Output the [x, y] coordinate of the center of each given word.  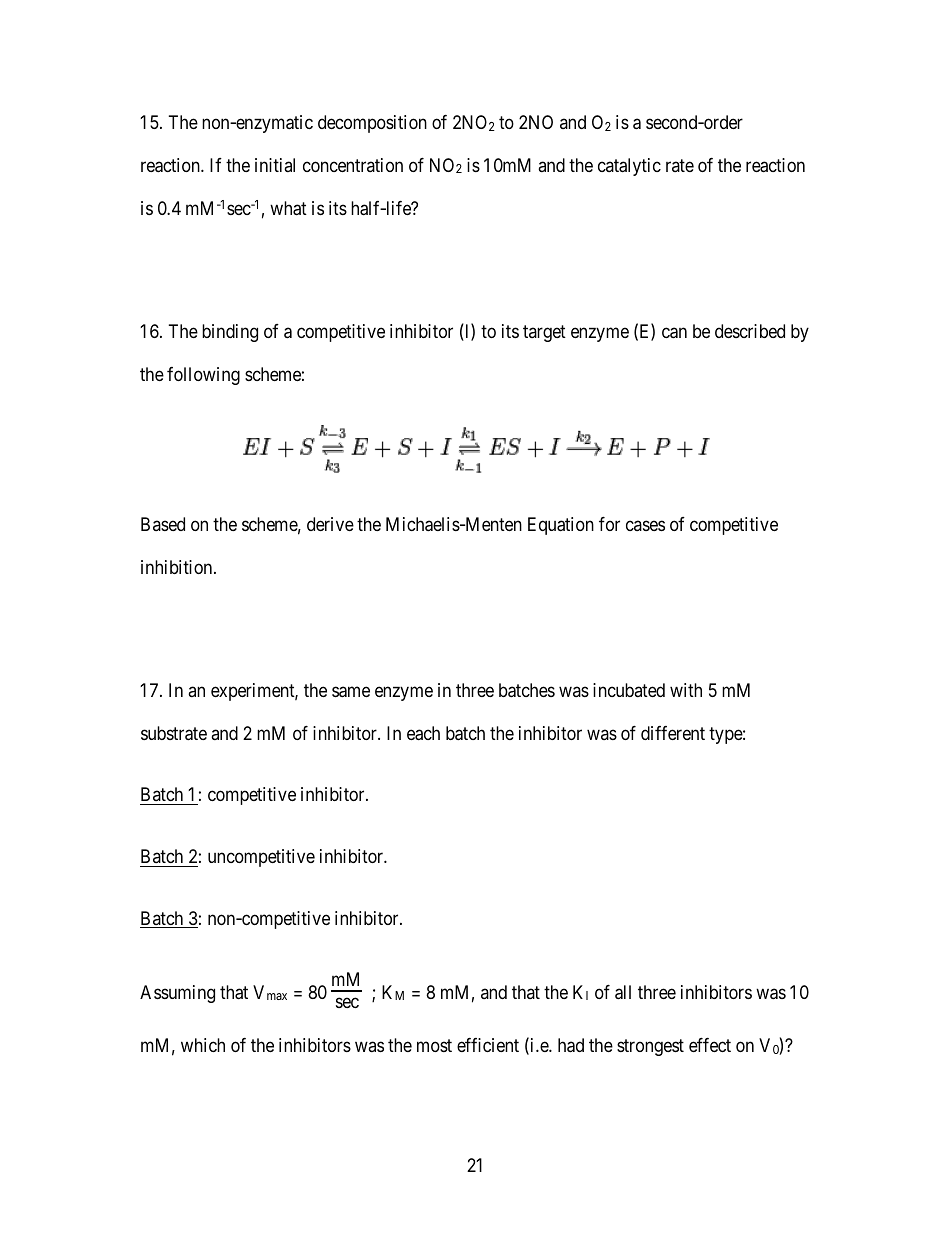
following [203, 376]
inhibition [178, 567]
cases [645, 525]
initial [275, 165]
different [673, 733]
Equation [561, 526]
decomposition [372, 124]
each [423, 733]
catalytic [629, 167]
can [674, 333]
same [351, 692]
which [203, 1045]
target [544, 333]
